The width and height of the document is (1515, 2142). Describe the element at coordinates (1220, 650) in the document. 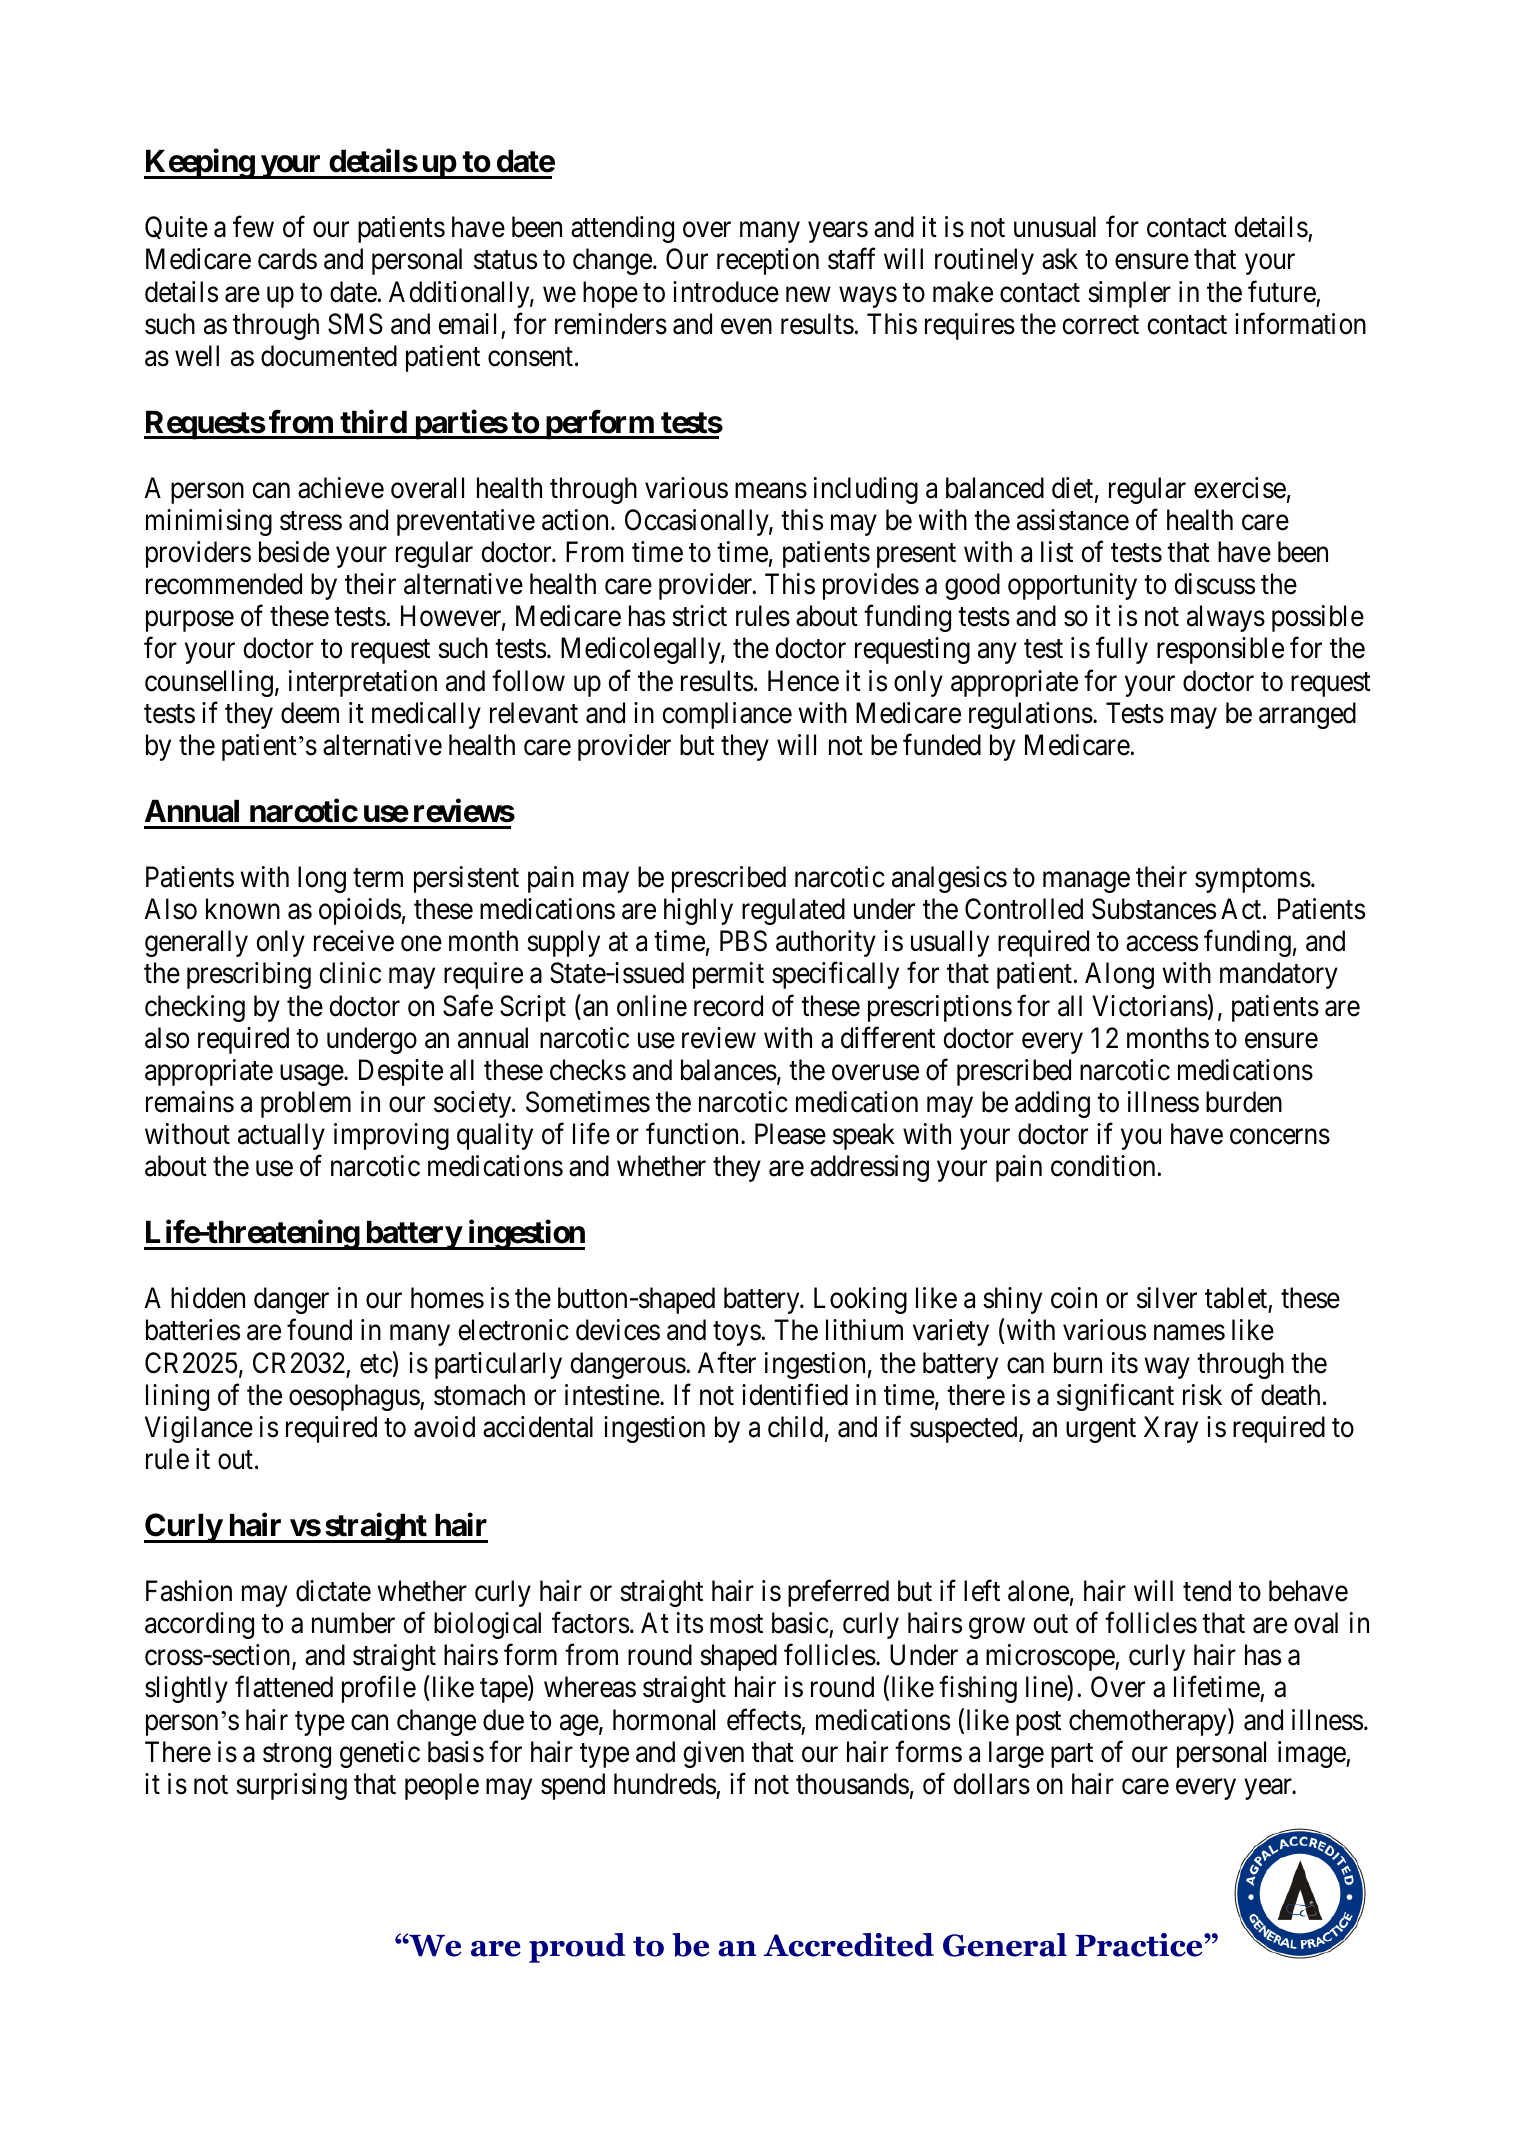

I see `responsible` at that location.
